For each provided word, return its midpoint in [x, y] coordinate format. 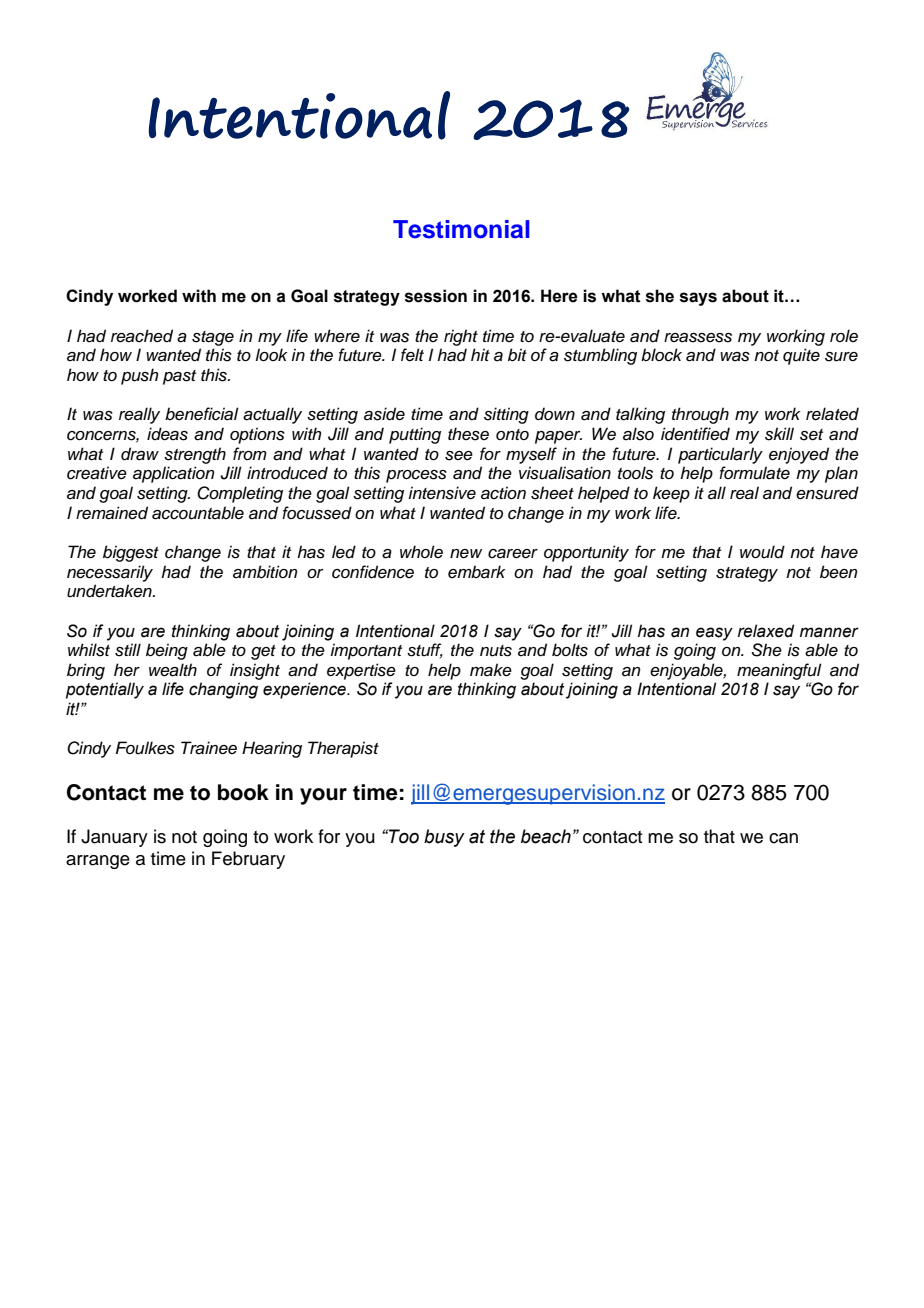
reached [142, 336]
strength [195, 455]
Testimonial [461, 229]
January [114, 838]
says [698, 299]
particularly [720, 455]
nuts [496, 651]
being [167, 651]
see [459, 456]
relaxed [766, 631]
